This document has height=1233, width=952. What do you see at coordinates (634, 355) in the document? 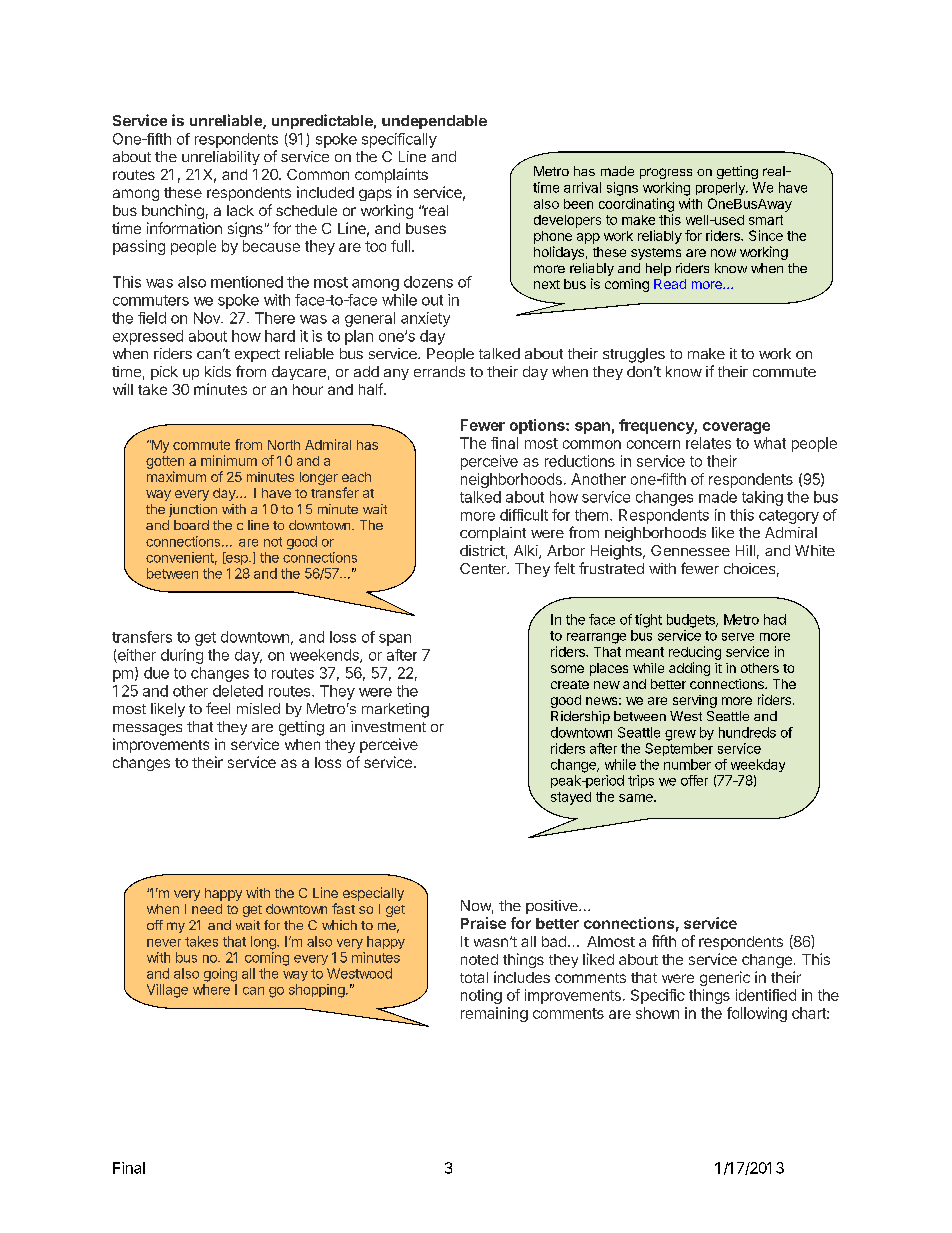
I see `struggles` at bounding box center [634, 355].
